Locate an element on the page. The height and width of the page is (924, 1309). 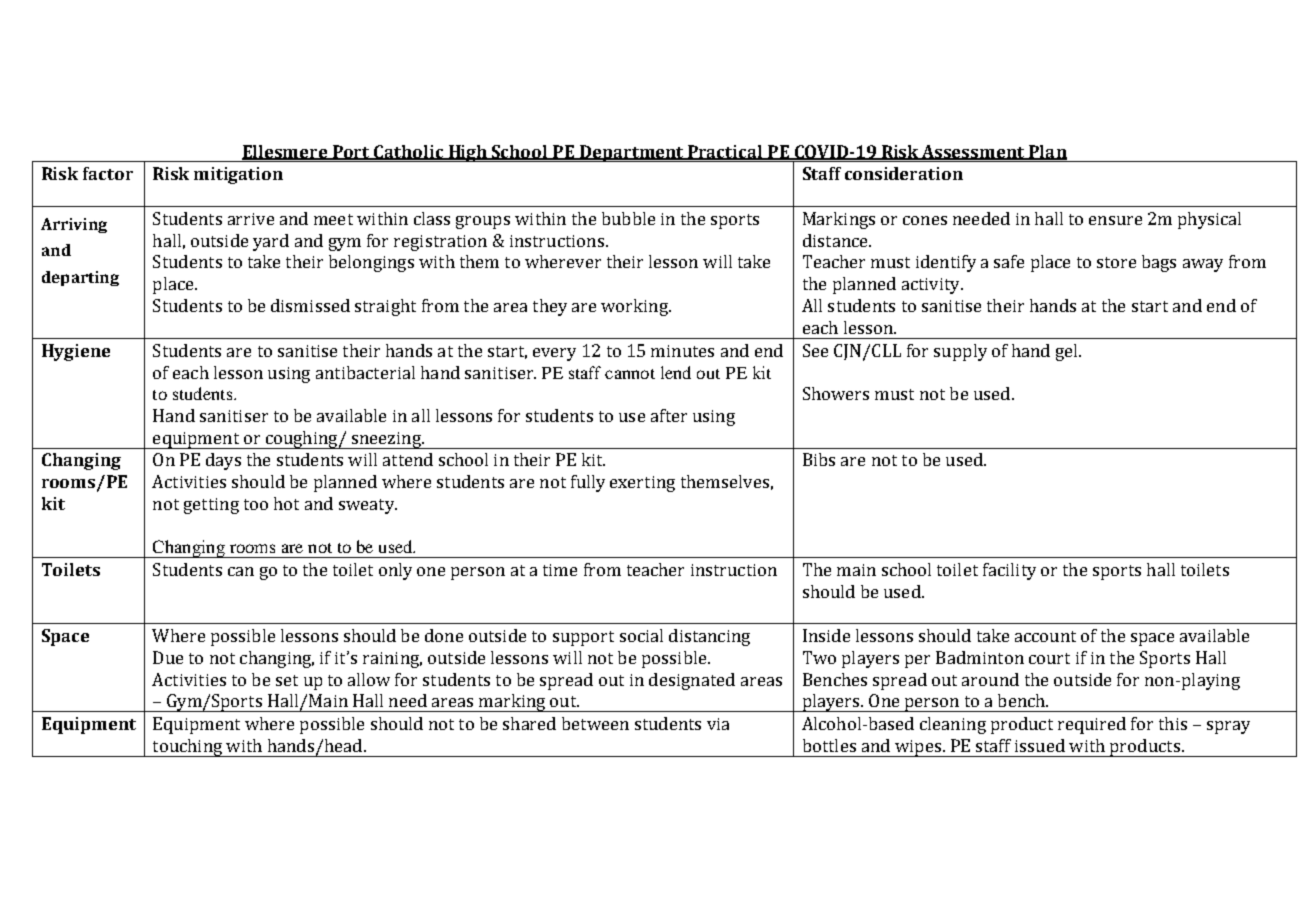
between is located at coordinates (595, 723).
